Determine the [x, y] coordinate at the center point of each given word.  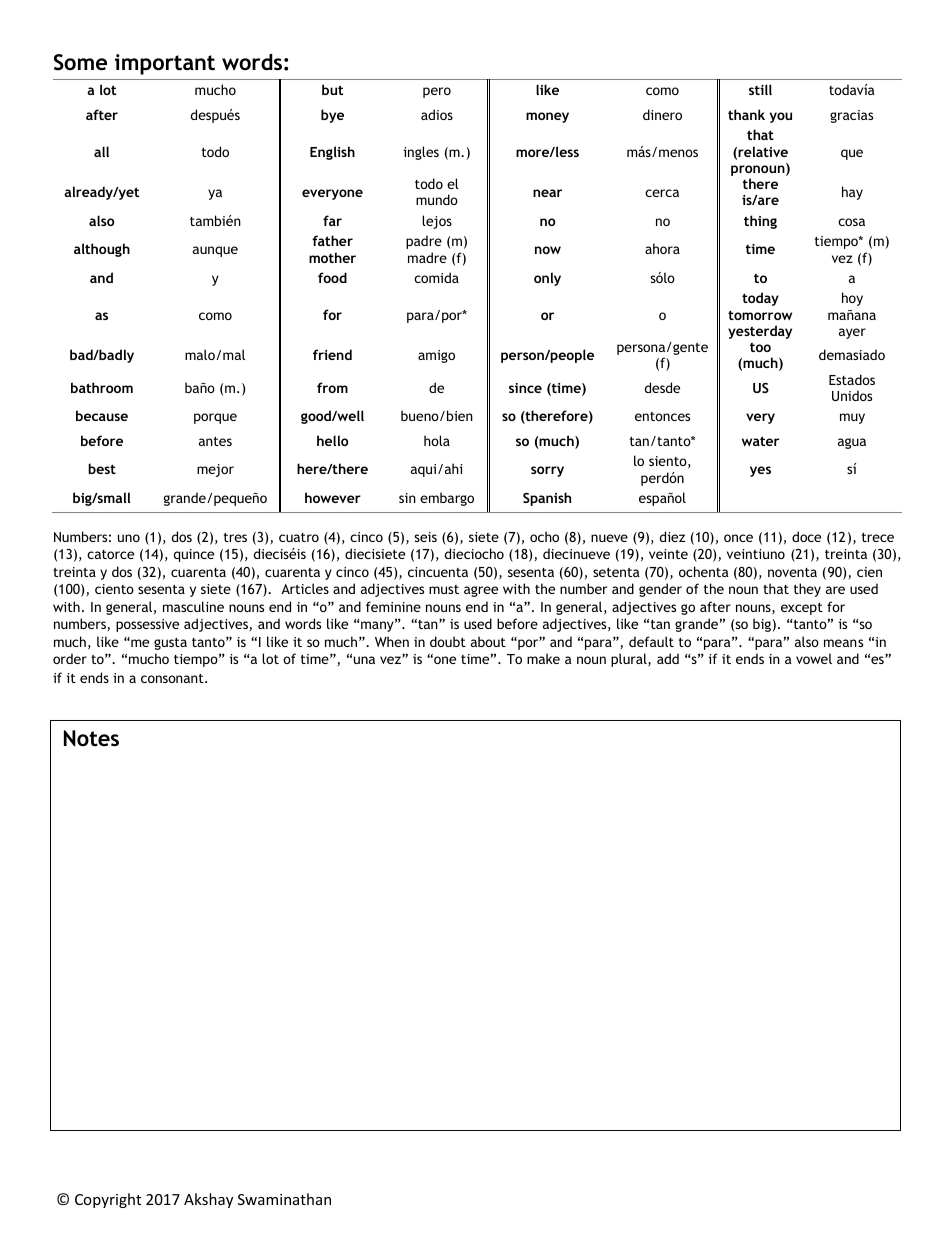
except [802, 609]
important [165, 64]
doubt [448, 641]
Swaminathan [284, 1199]
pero [437, 92]
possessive [147, 625]
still [760, 89]
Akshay [208, 1200]
